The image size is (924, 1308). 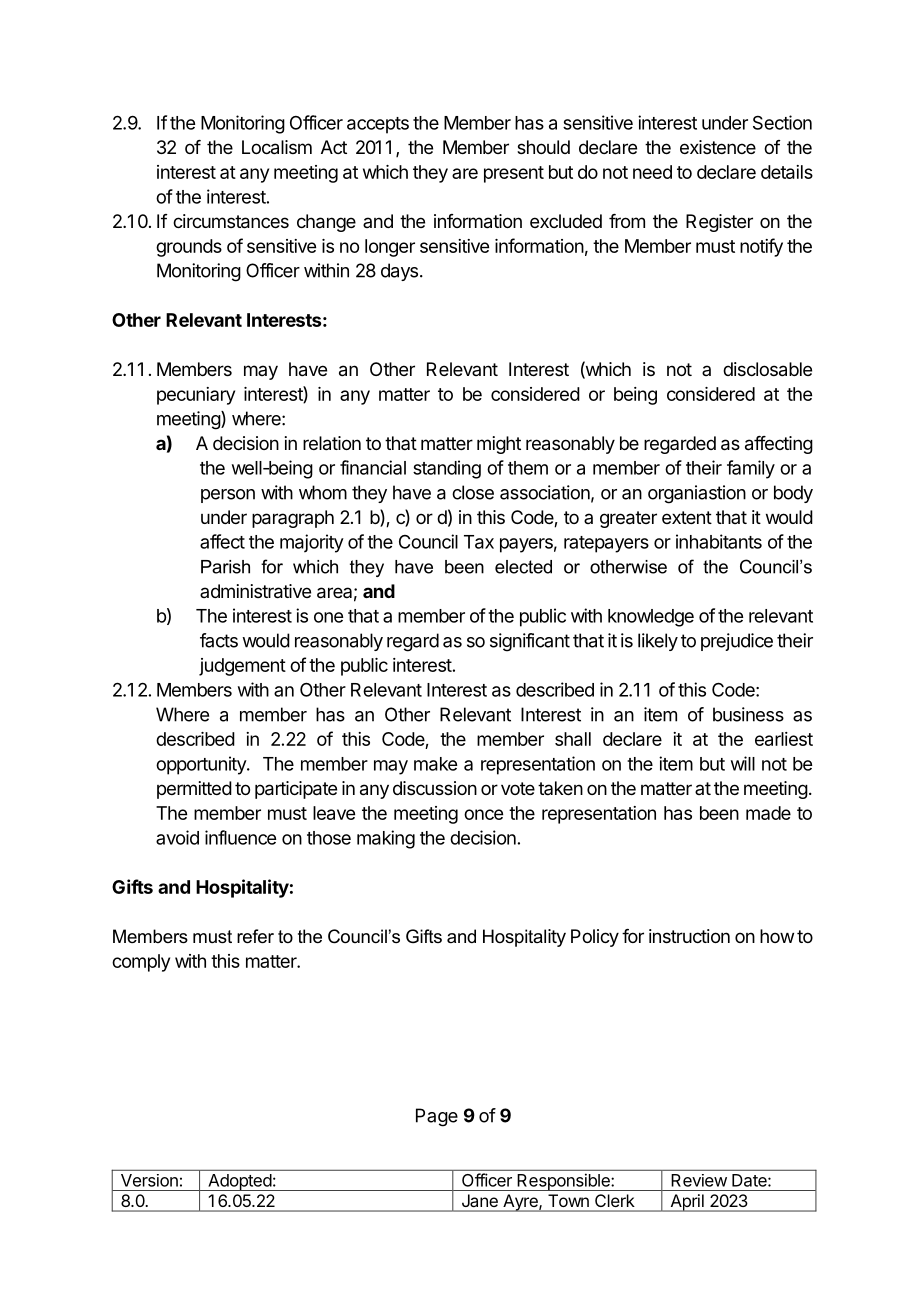 I want to click on existence, so click(x=718, y=147).
